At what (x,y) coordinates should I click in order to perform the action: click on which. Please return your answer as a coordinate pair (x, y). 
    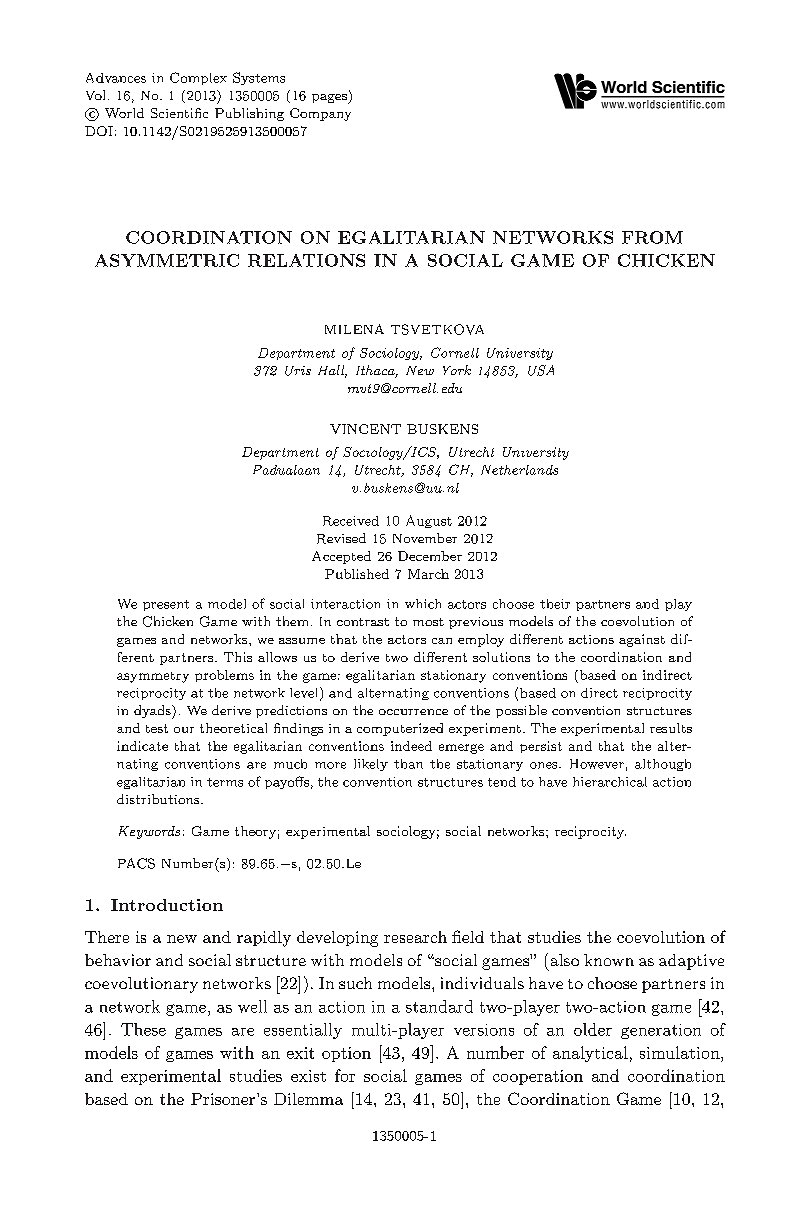
    Looking at the image, I should click on (423, 604).
